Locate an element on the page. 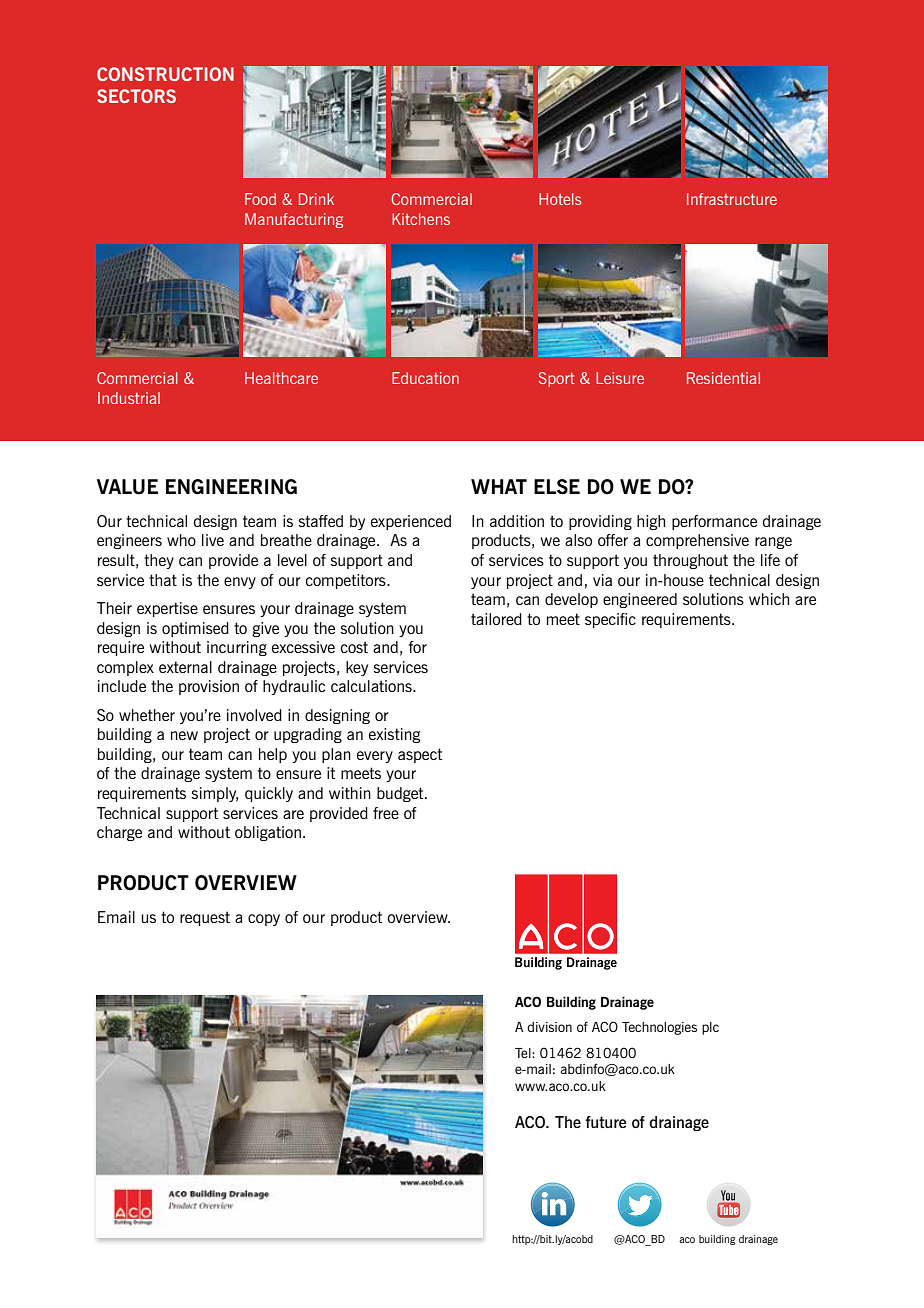  request is located at coordinates (205, 918).
